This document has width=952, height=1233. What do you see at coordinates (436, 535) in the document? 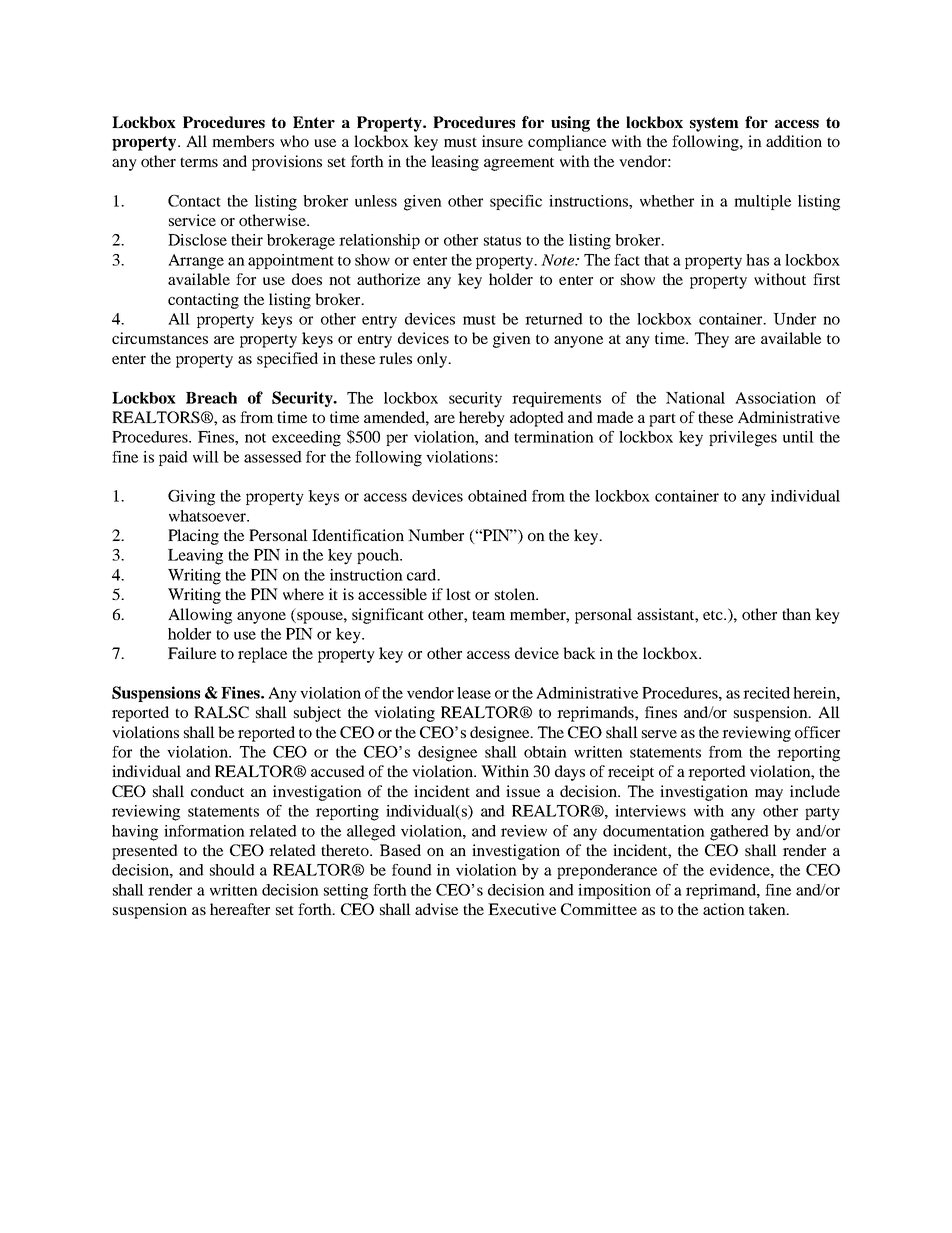
I see `Number` at bounding box center [436, 535].
